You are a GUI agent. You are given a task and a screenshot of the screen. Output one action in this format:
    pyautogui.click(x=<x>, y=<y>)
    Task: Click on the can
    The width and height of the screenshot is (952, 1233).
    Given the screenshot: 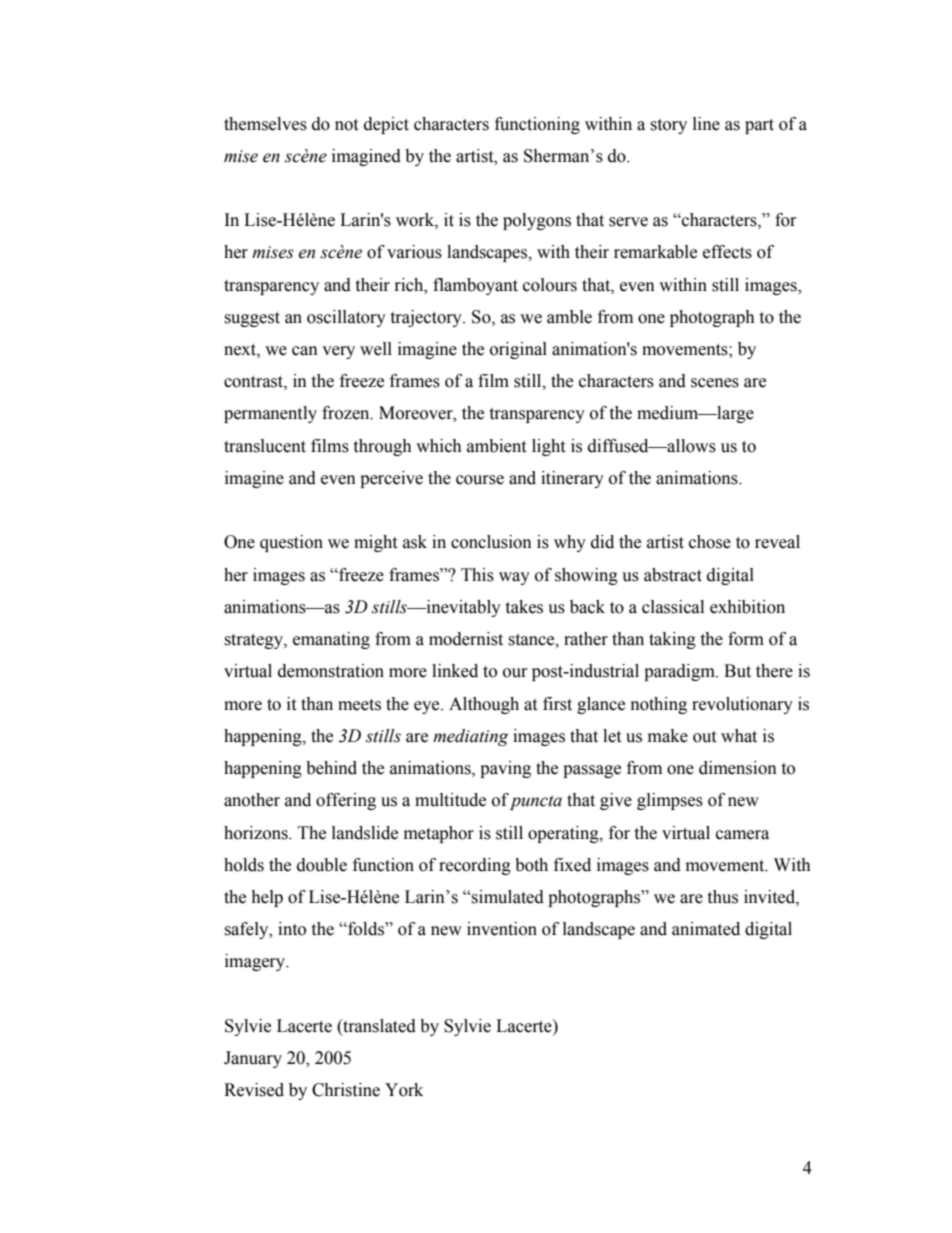 What is the action you would take?
    pyautogui.click(x=305, y=351)
